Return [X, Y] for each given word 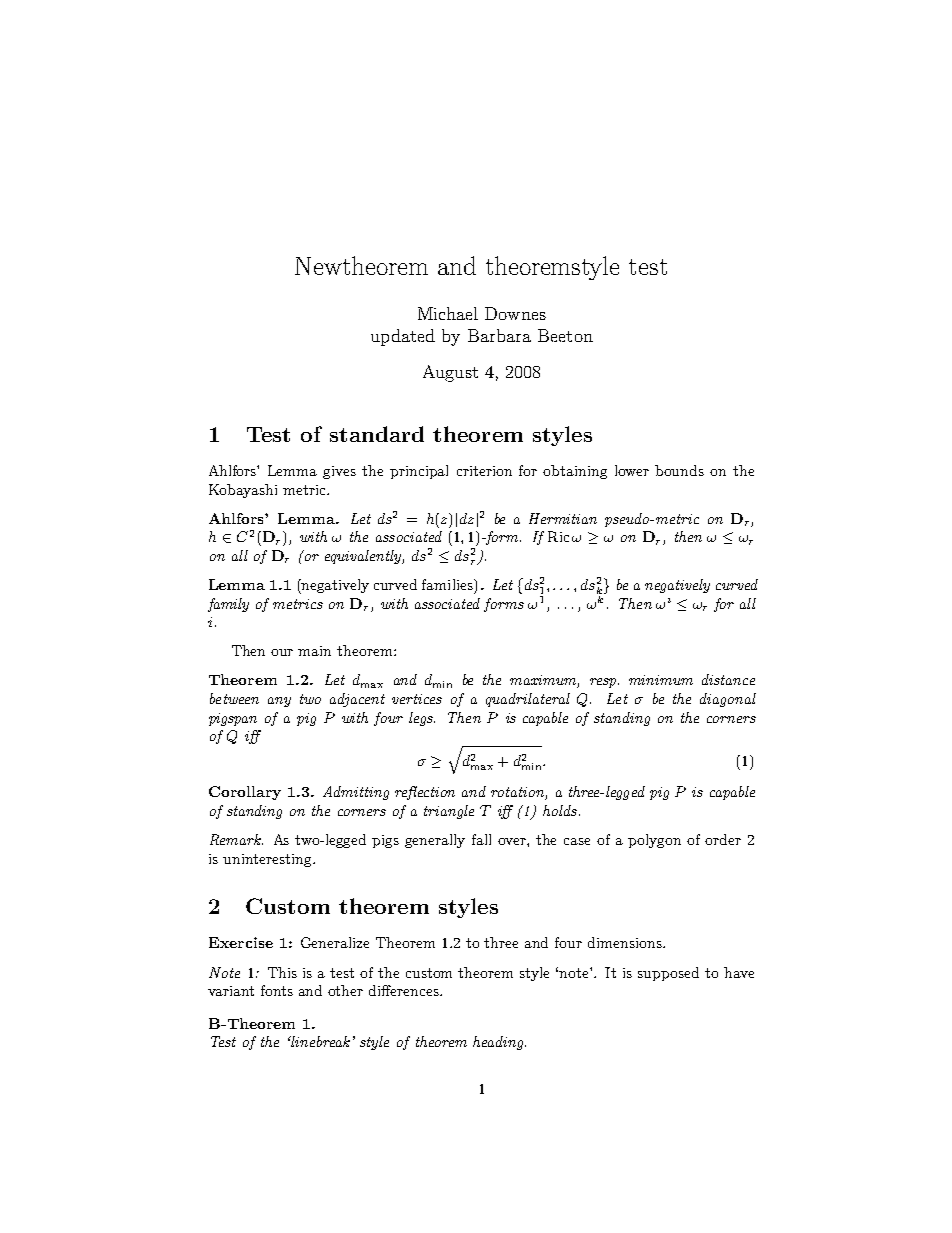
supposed [668, 974]
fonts [277, 990]
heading [499, 1043]
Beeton [565, 335]
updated [403, 337]
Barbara [499, 335]
